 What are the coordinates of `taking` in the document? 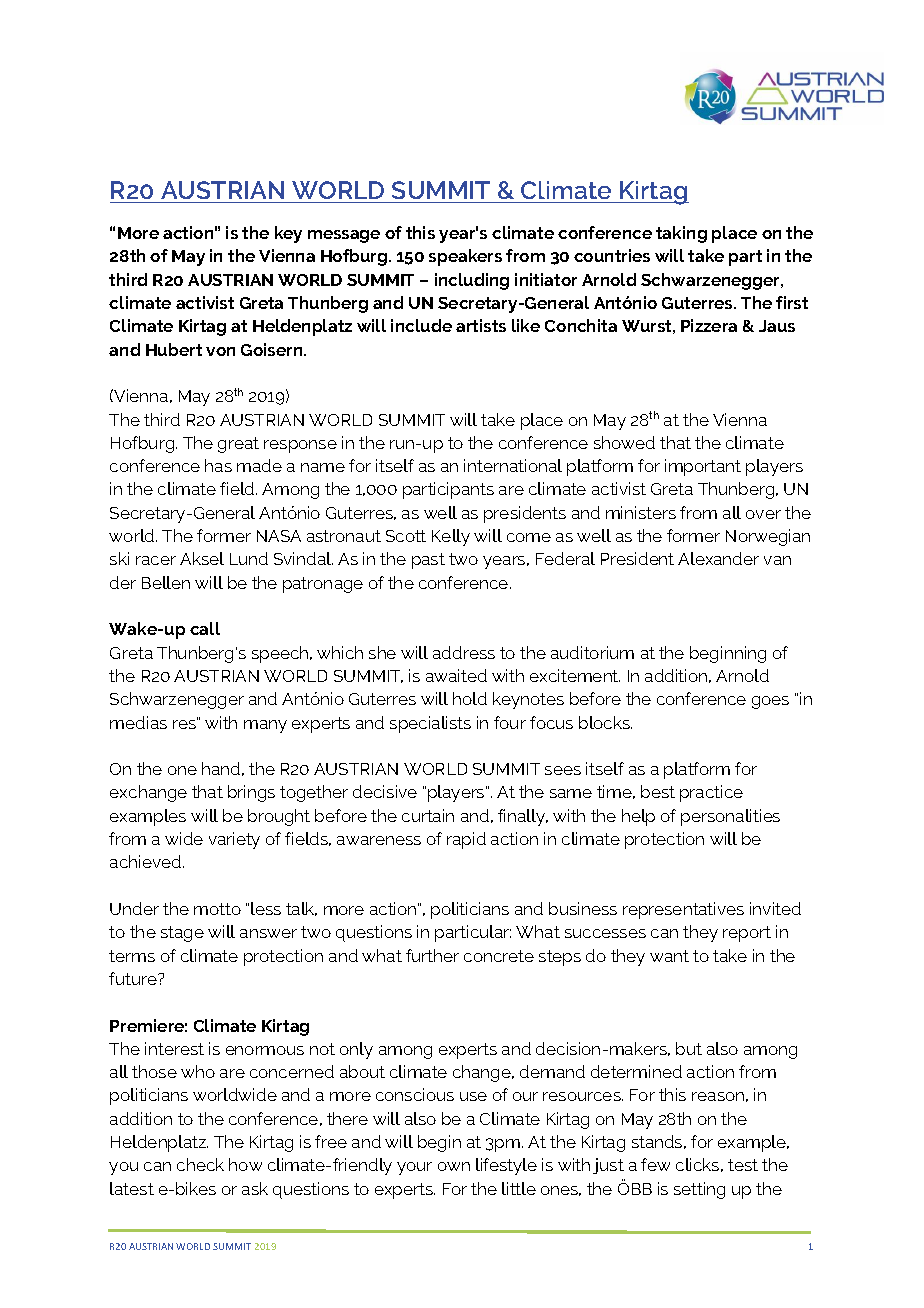 It's located at (681, 234).
